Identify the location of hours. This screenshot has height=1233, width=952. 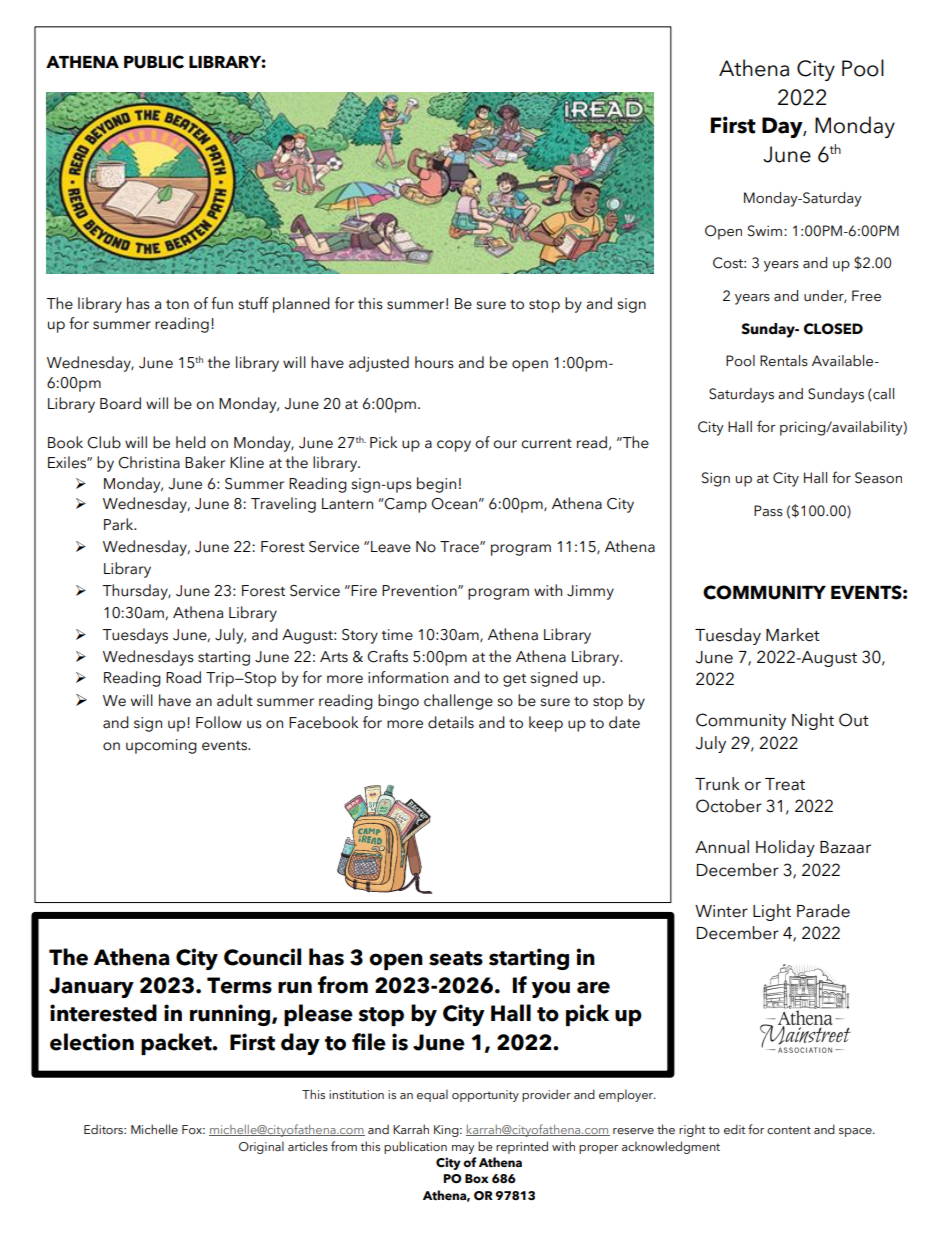
(434, 362).
